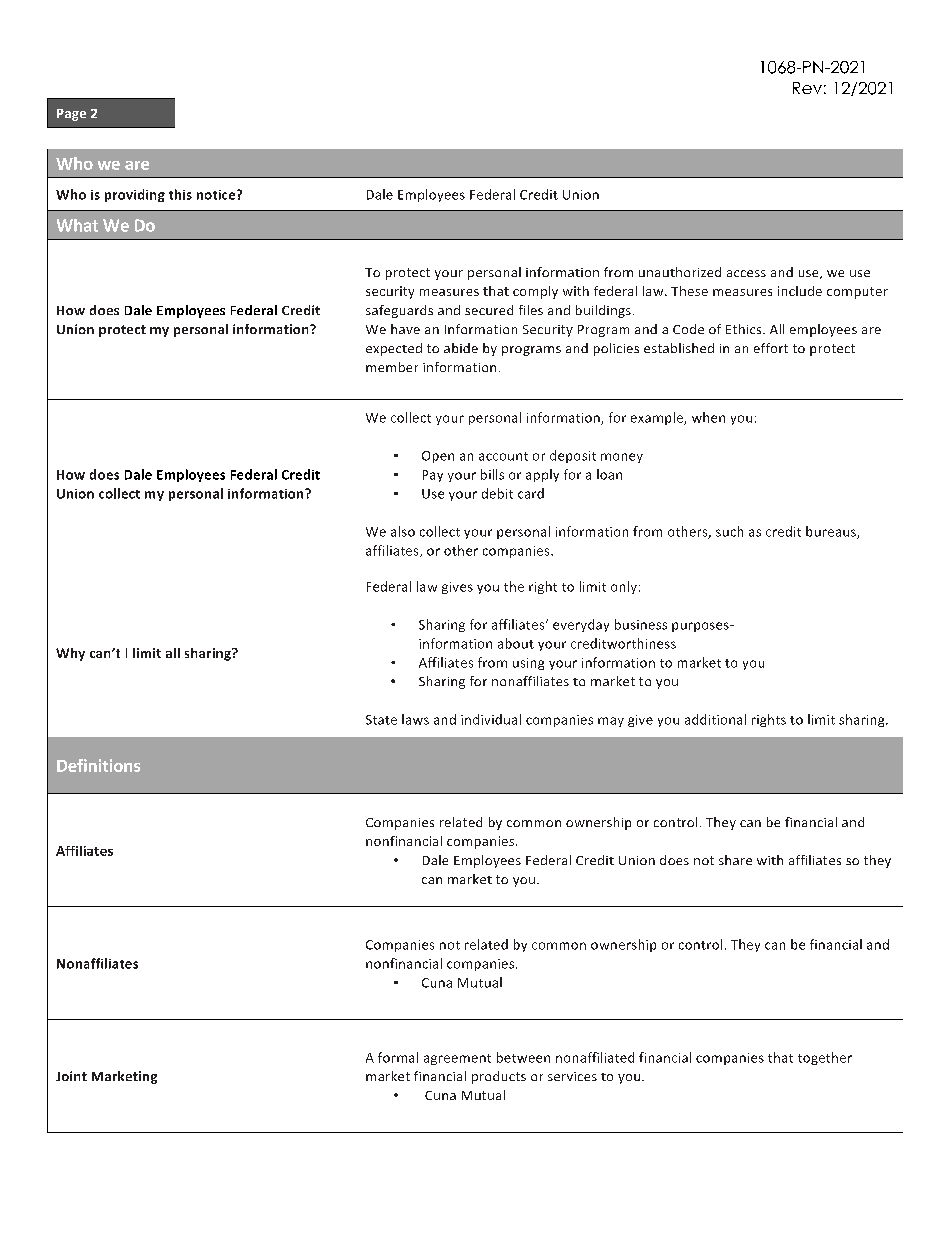  I want to click on share, so click(735, 860).
